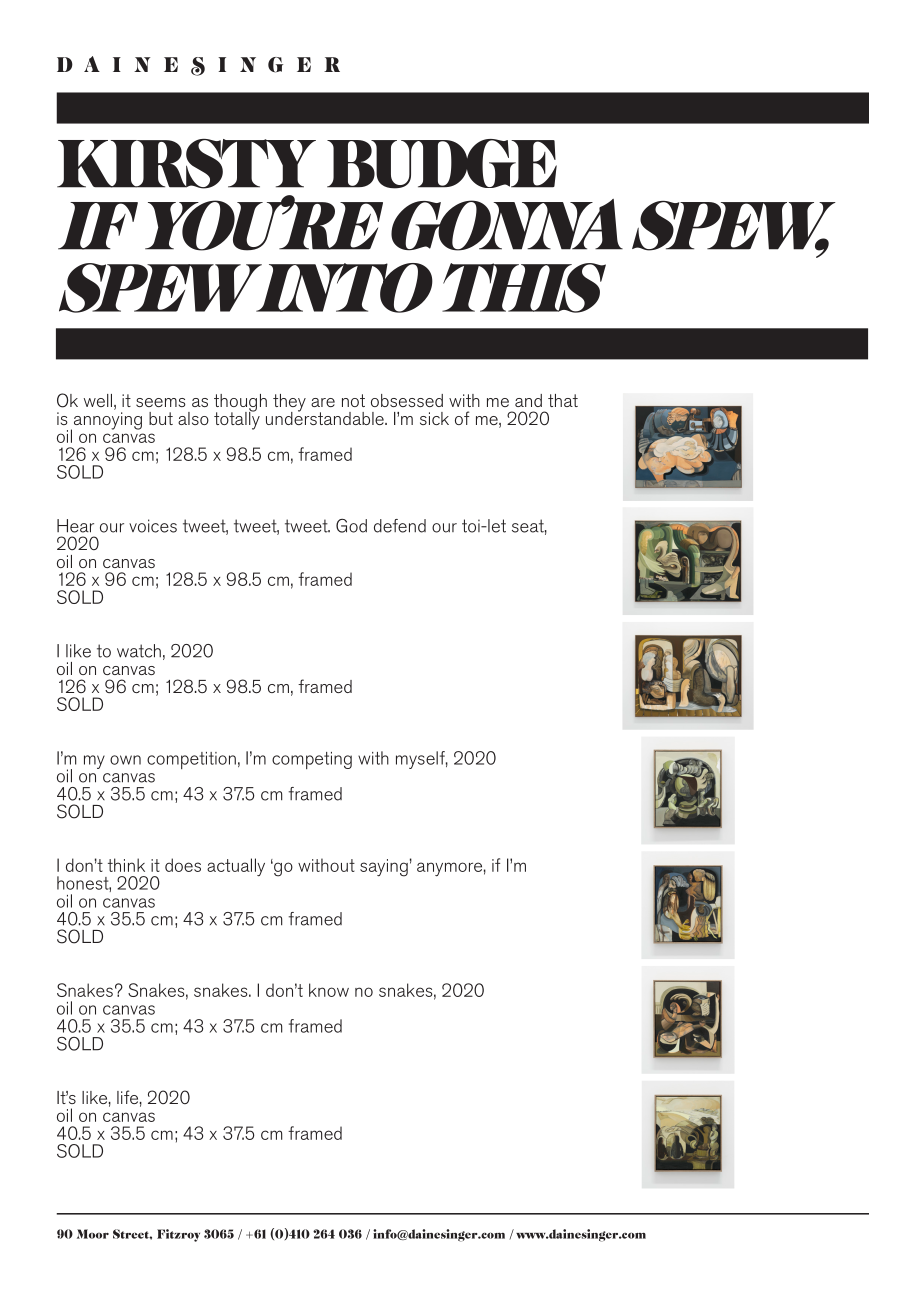 The image size is (924, 1308). I want to click on own, so click(125, 760).
